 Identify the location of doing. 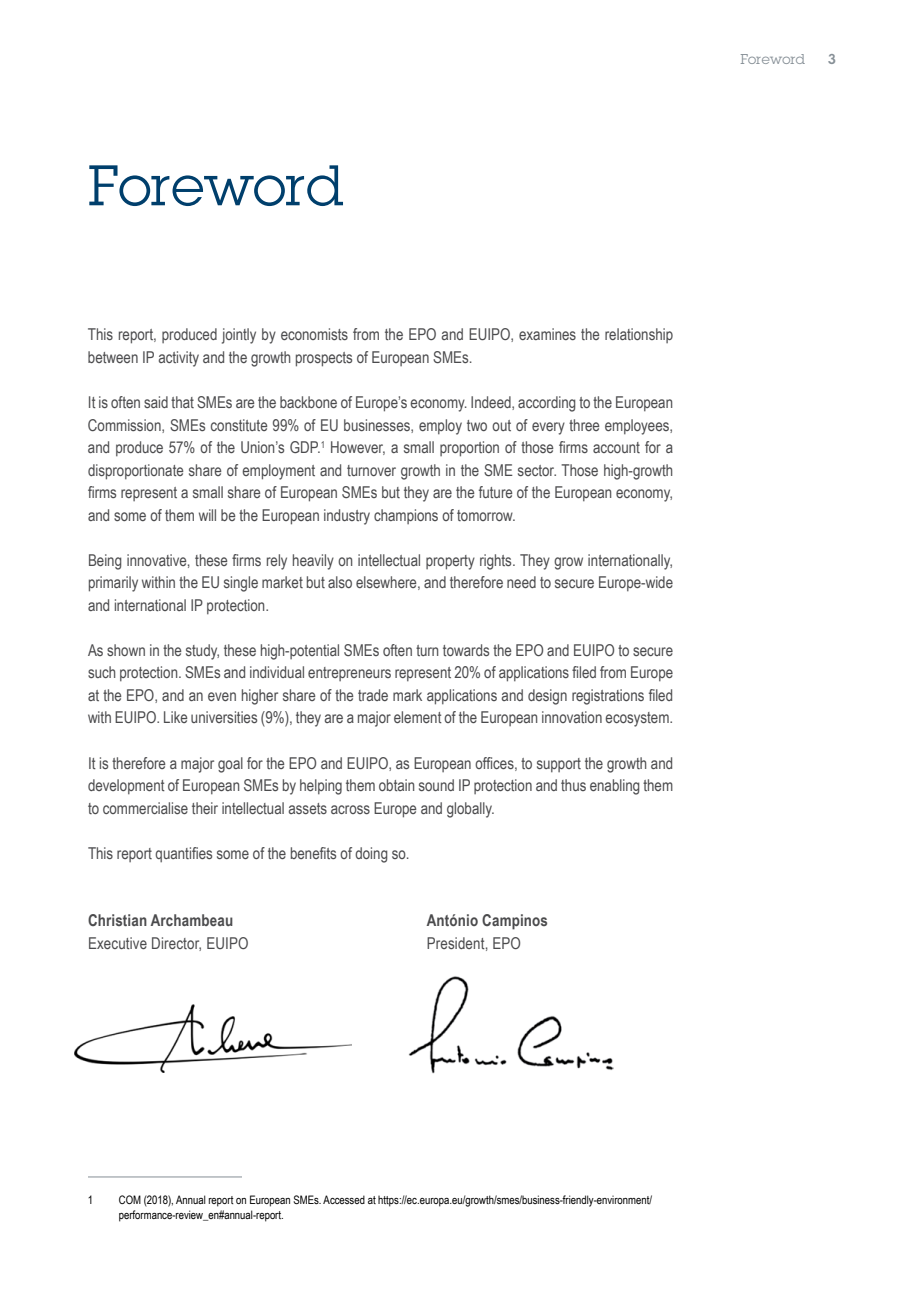
(371, 855).
